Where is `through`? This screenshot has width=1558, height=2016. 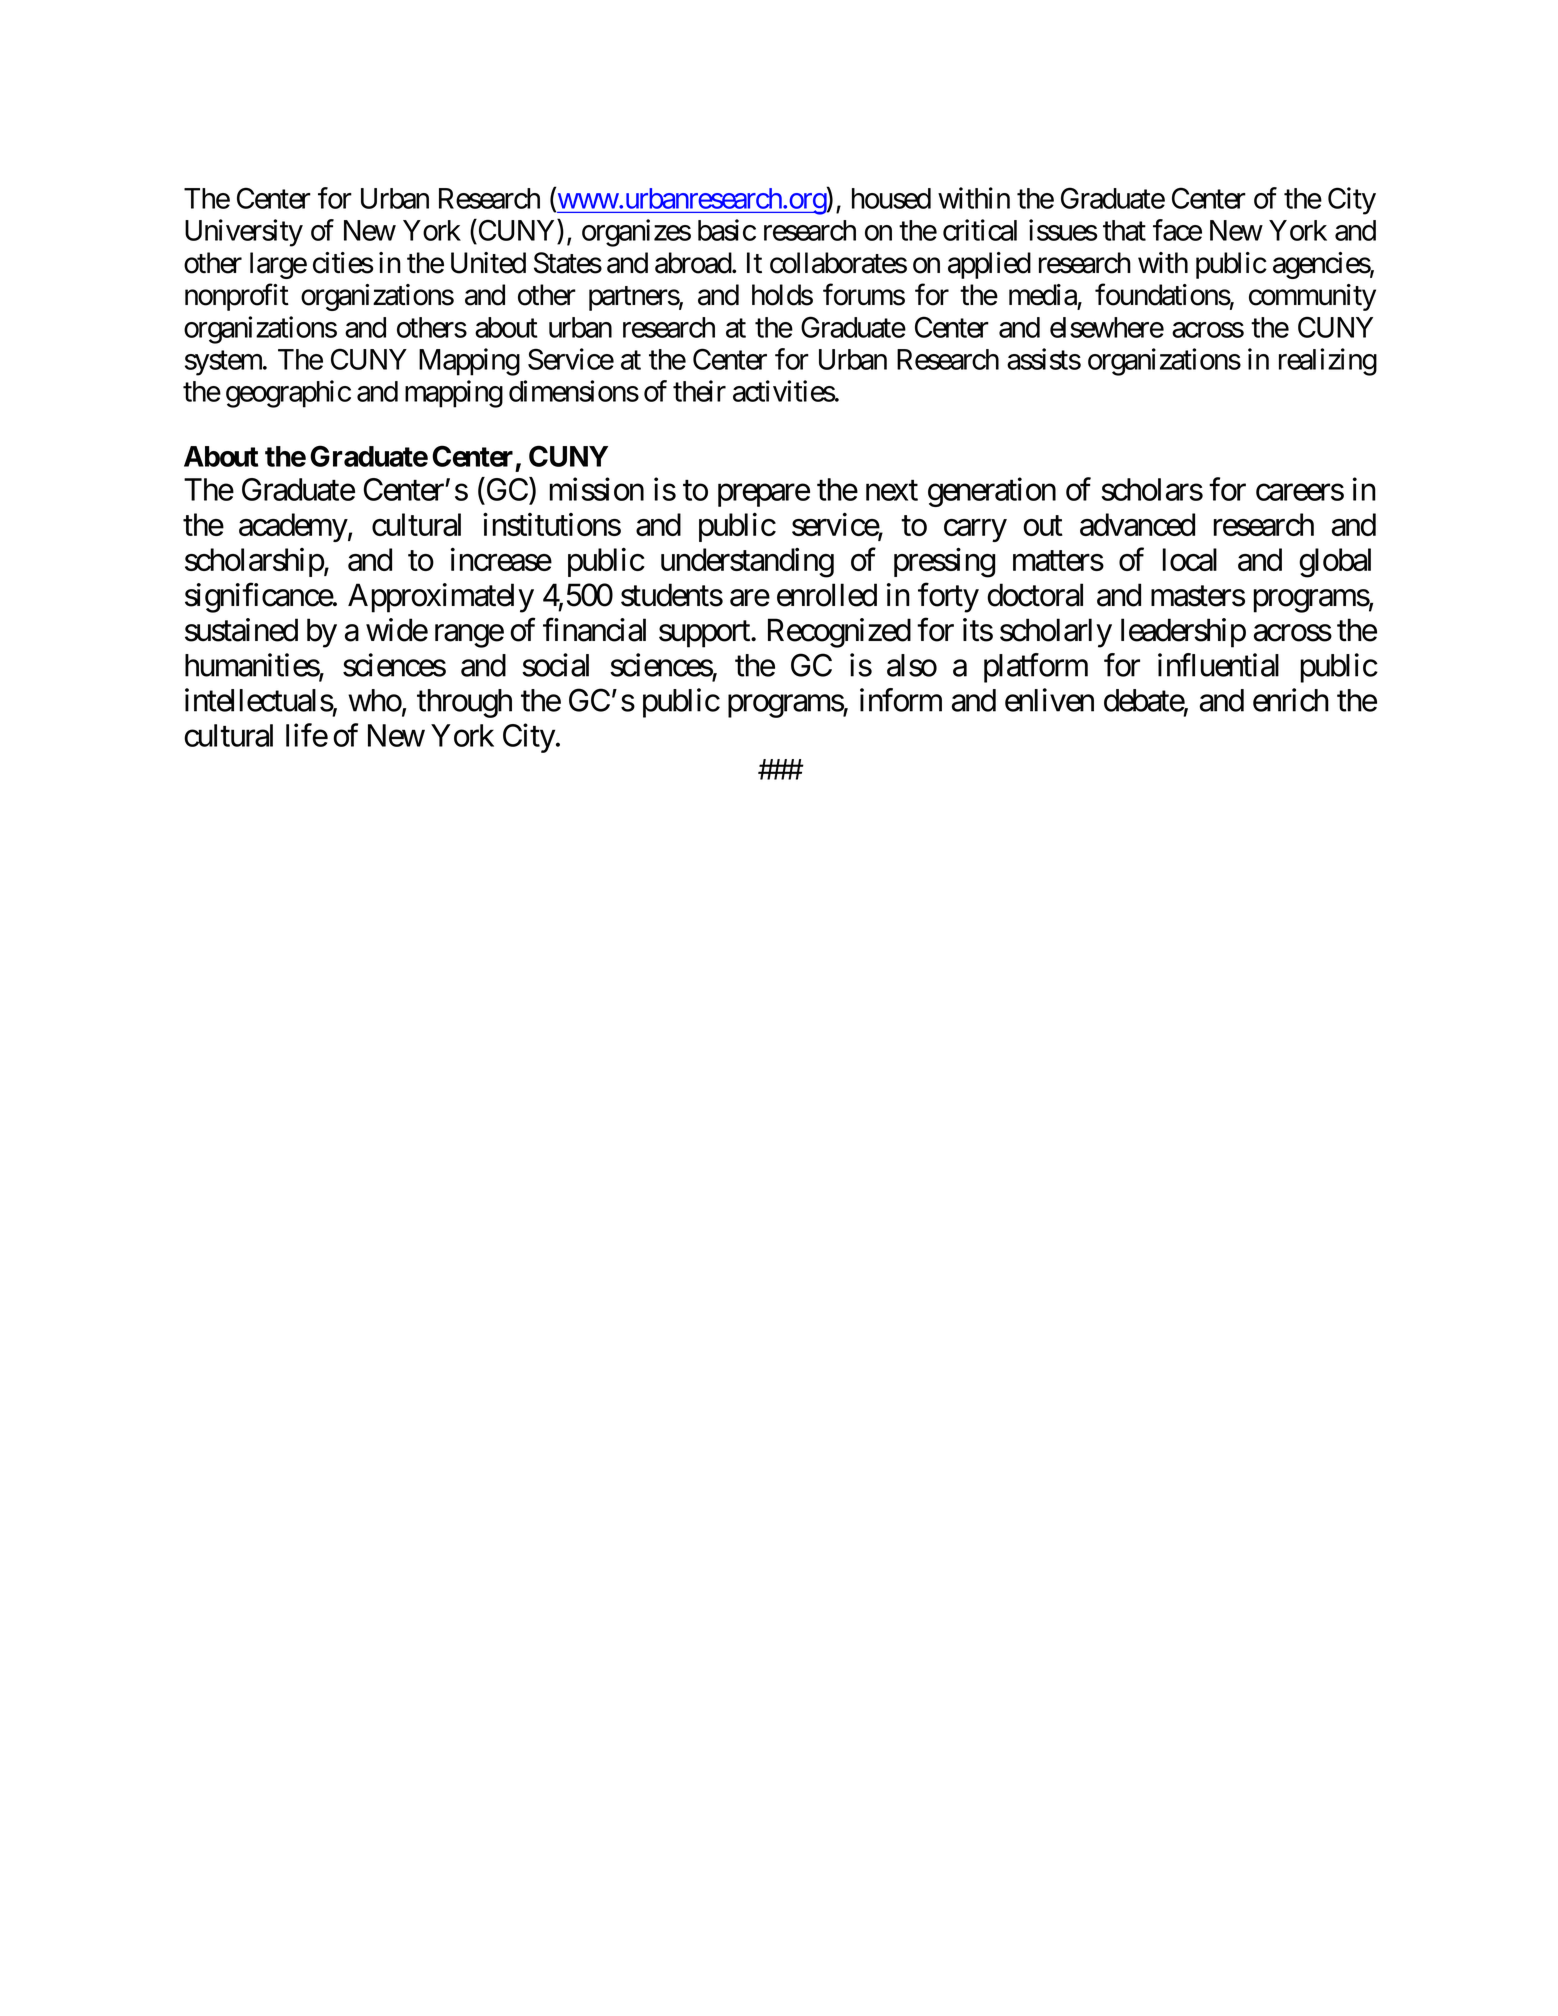
through is located at coordinates (464, 703).
